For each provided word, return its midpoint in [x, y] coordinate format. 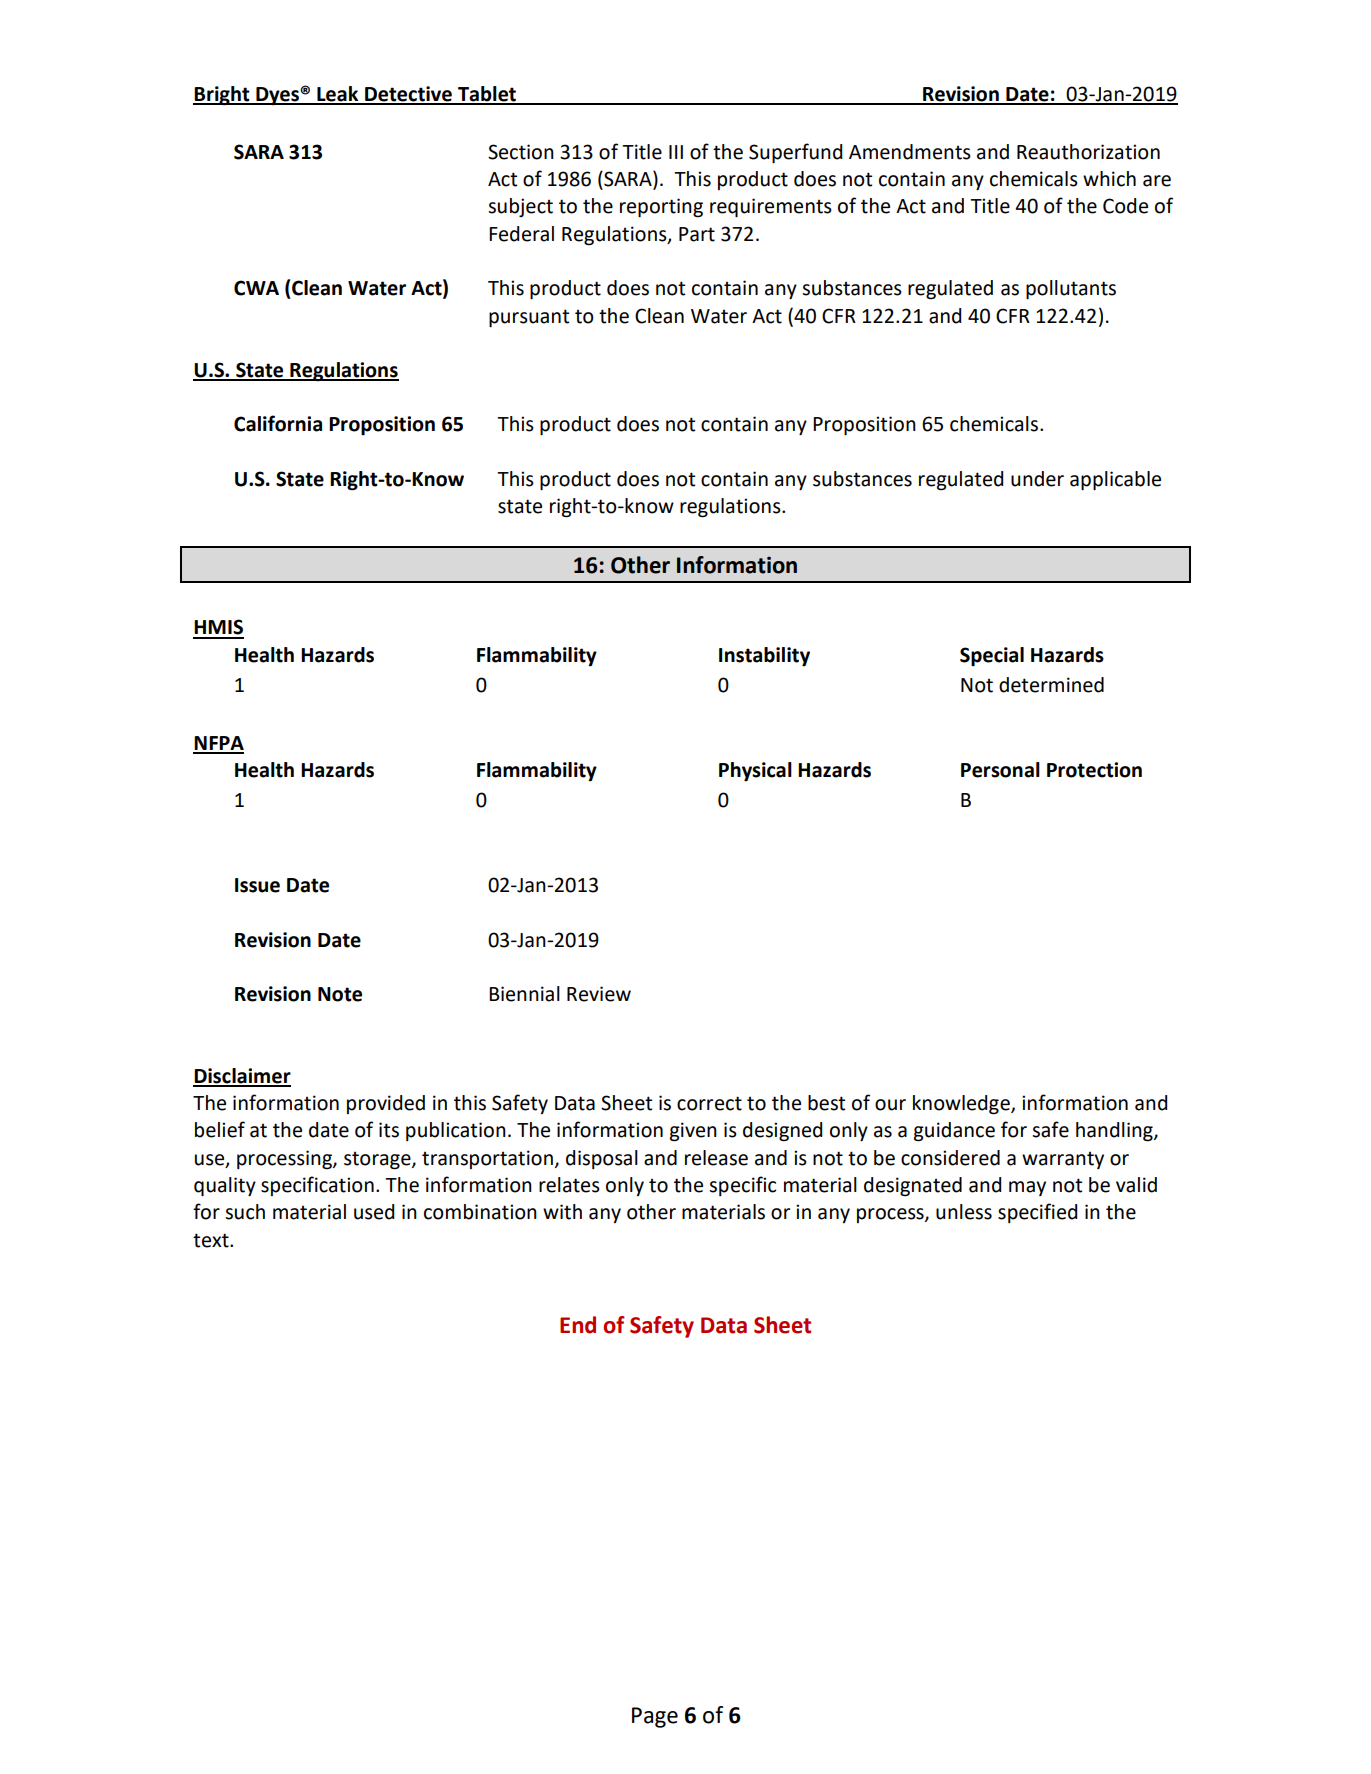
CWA [256, 288]
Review [599, 994]
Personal [1000, 770]
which [1109, 179]
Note [340, 994]
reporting [661, 208]
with [562, 1212]
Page [655, 1717]
